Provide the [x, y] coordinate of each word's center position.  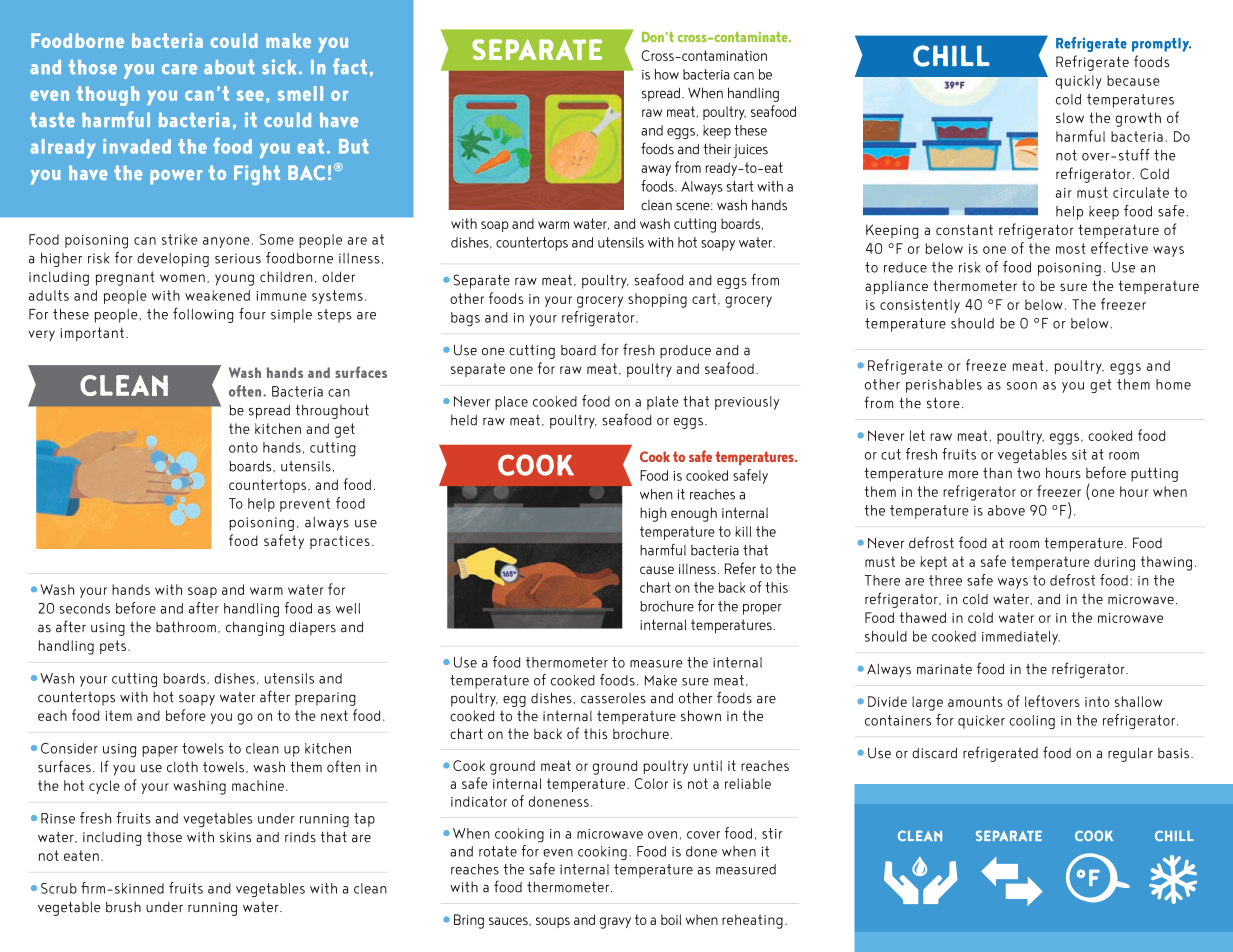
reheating [752, 921]
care [179, 69]
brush [123, 907]
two [1028, 473]
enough [694, 514]
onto [243, 447]
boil [671, 919]
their [717, 149]
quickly [1079, 82]
